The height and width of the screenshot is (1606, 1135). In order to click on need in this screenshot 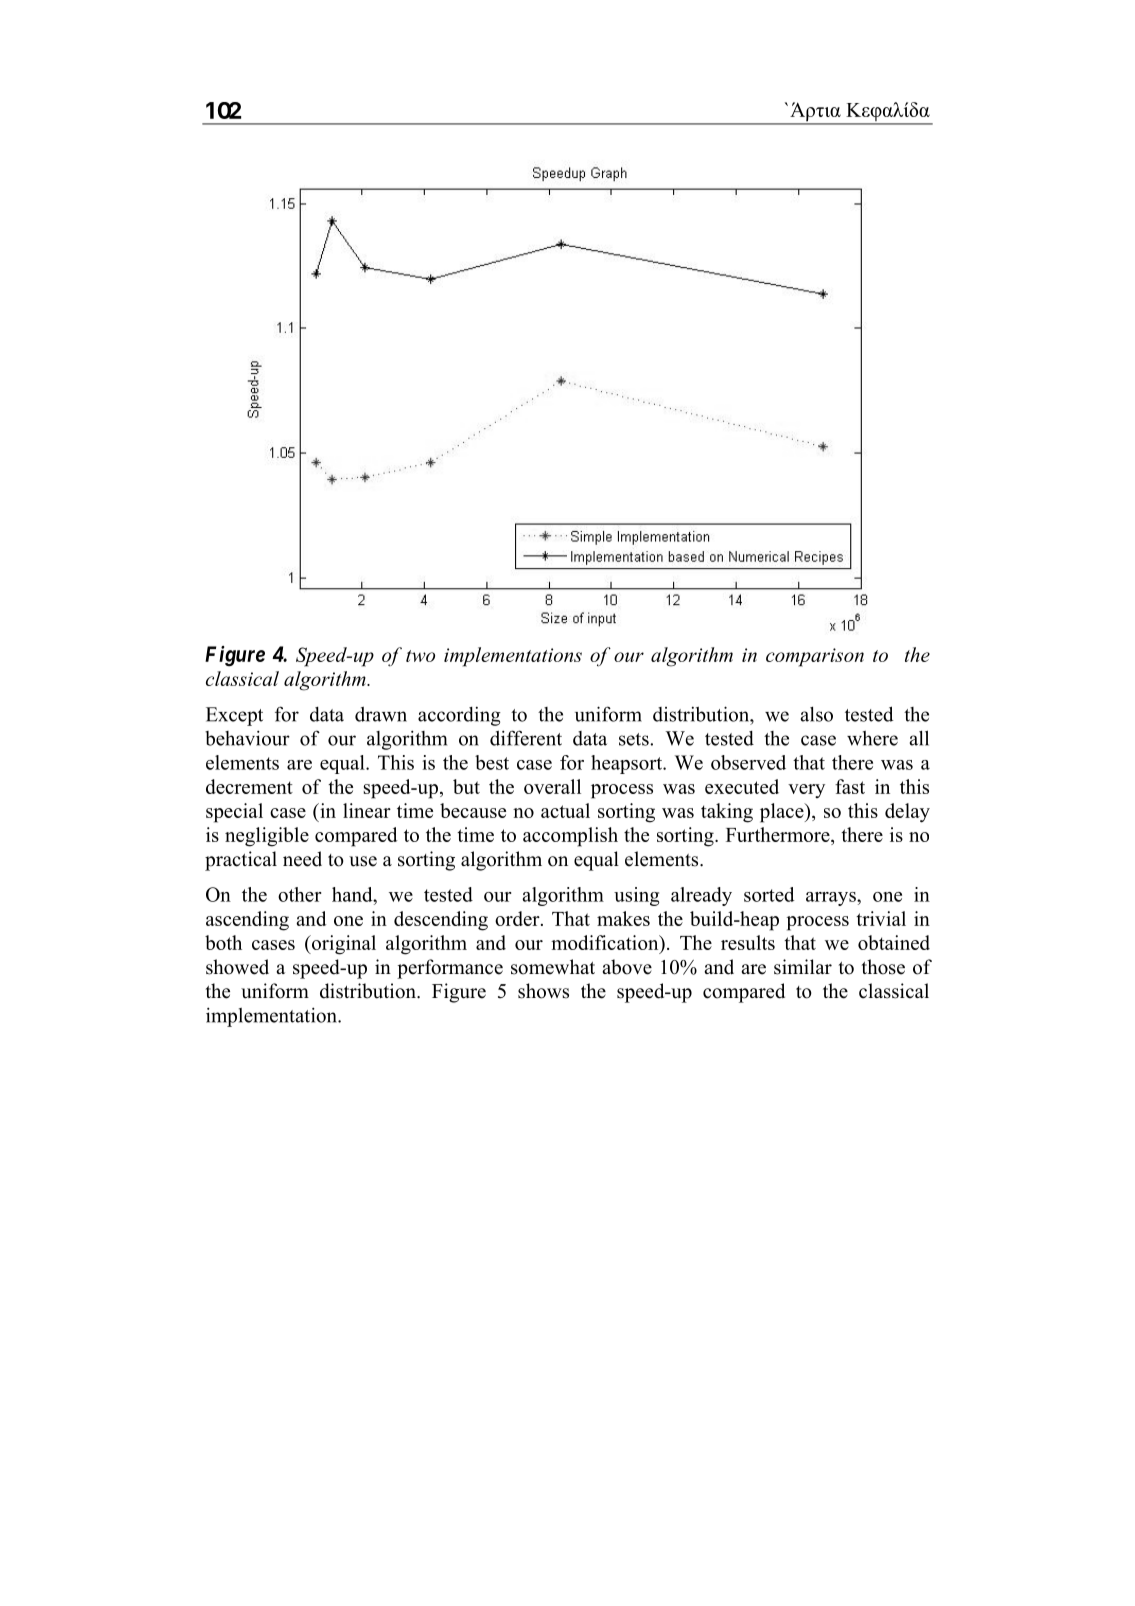, I will do `click(302, 859)`.
